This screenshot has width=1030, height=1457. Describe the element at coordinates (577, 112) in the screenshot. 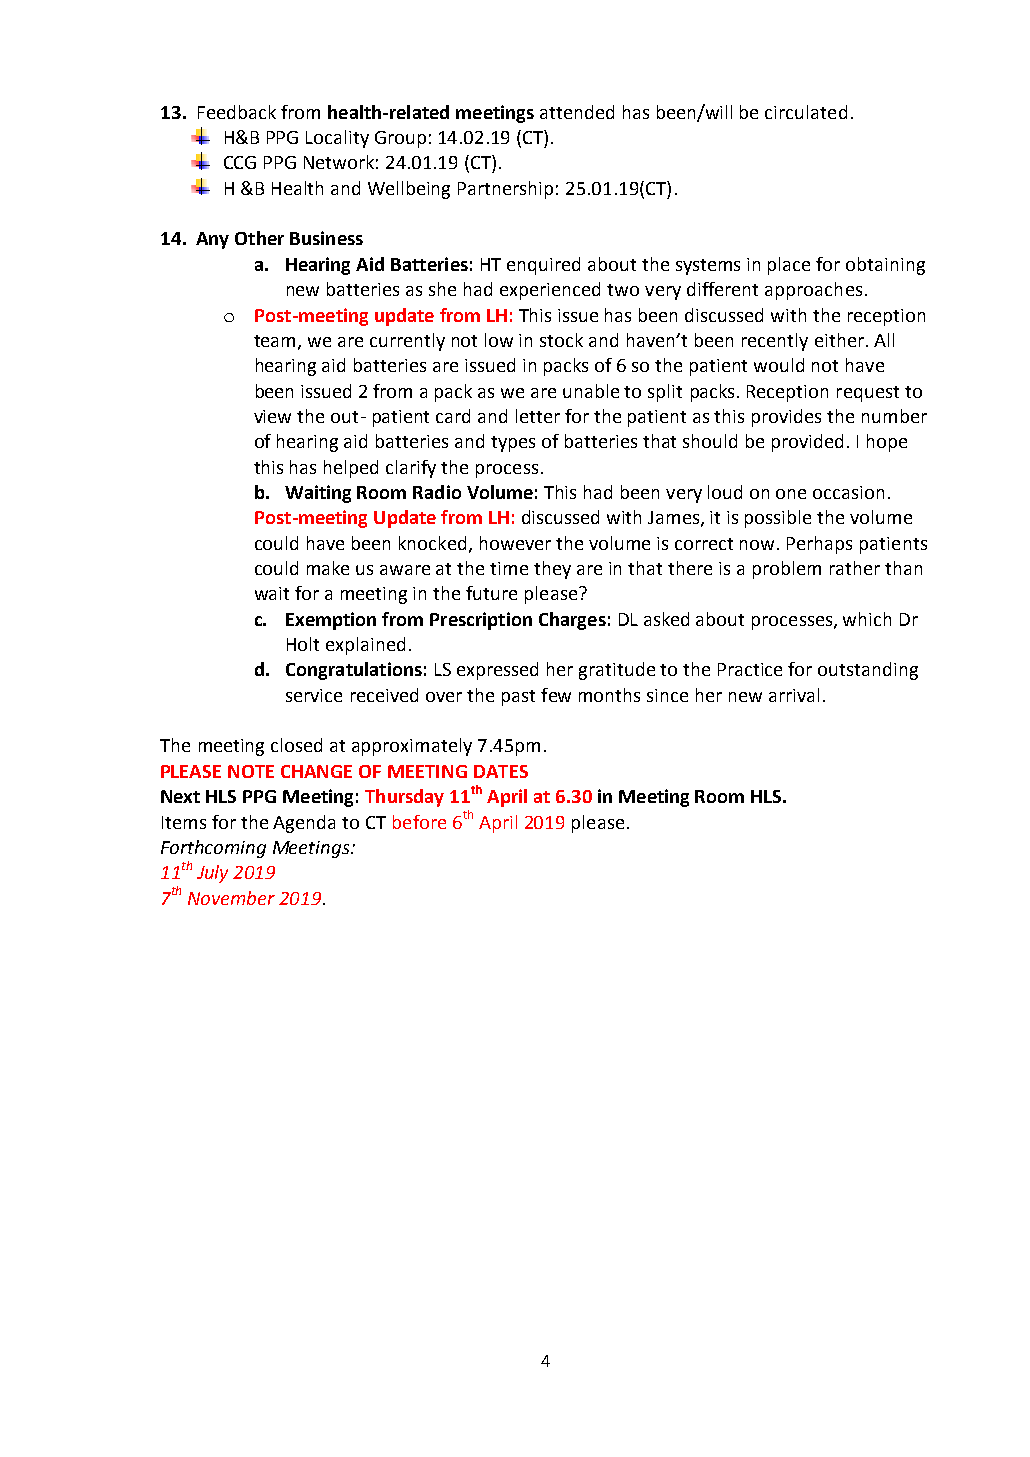

I see `attended` at that location.
